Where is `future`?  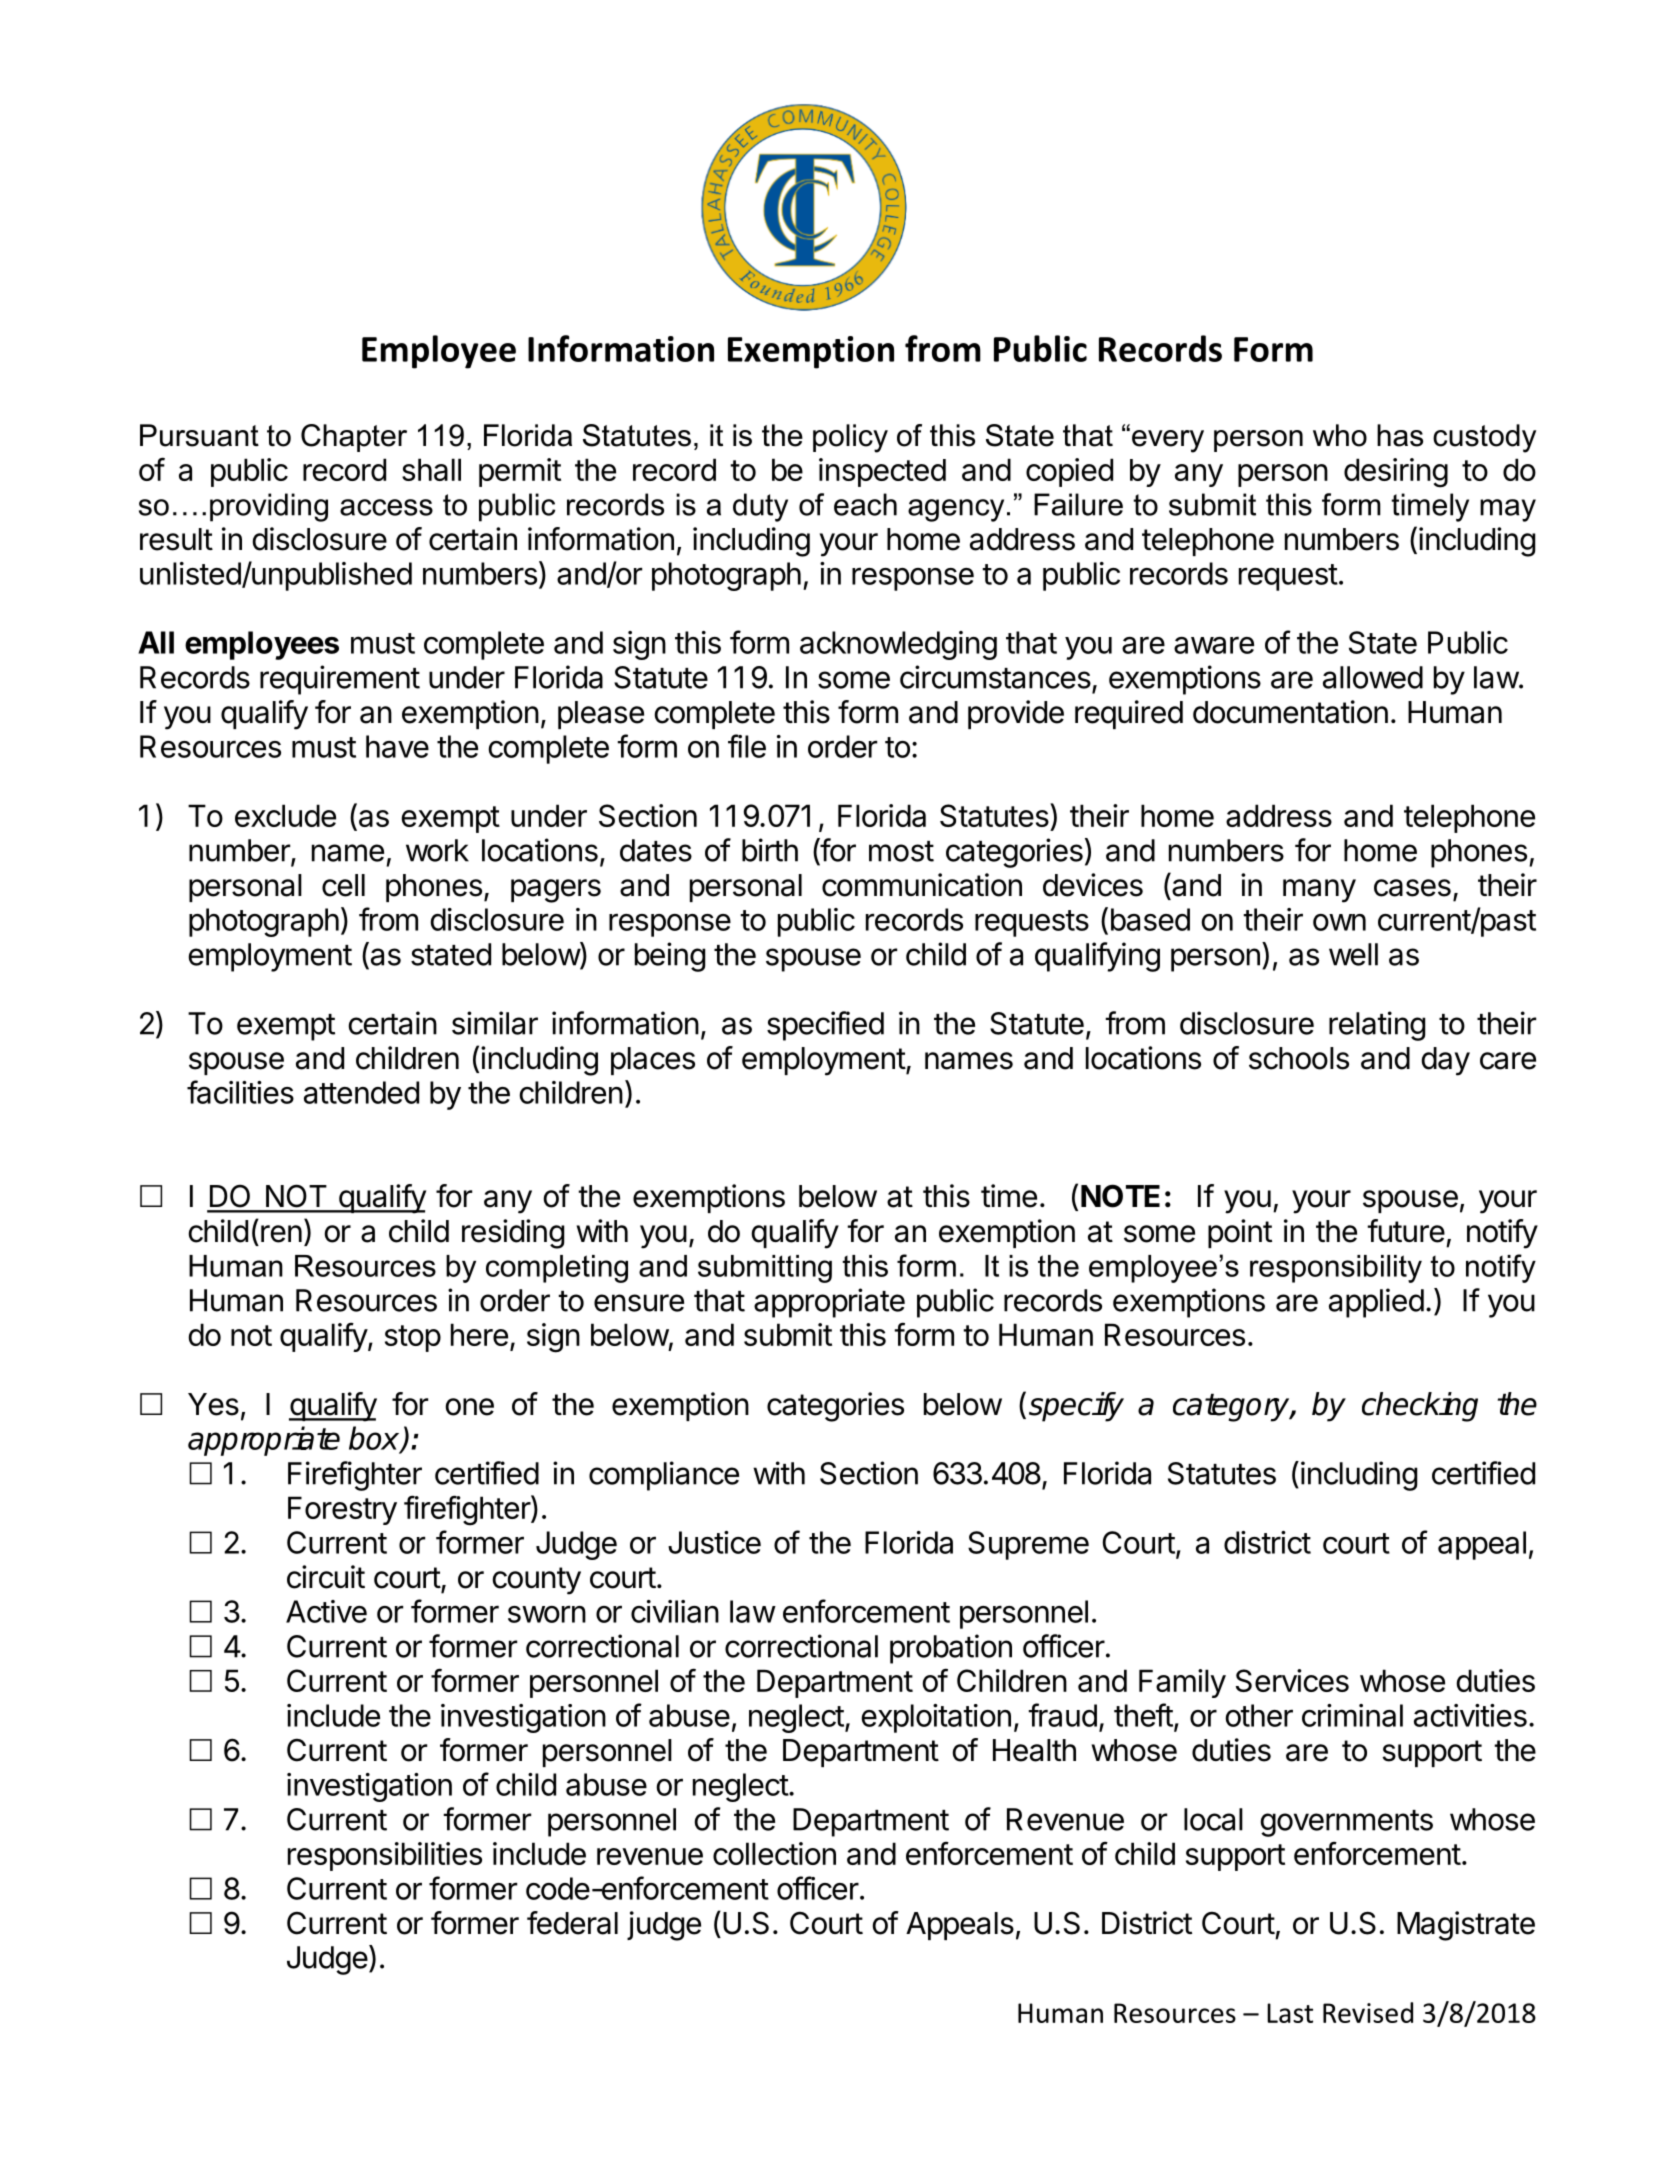
future is located at coordinates (1406, 1231).
